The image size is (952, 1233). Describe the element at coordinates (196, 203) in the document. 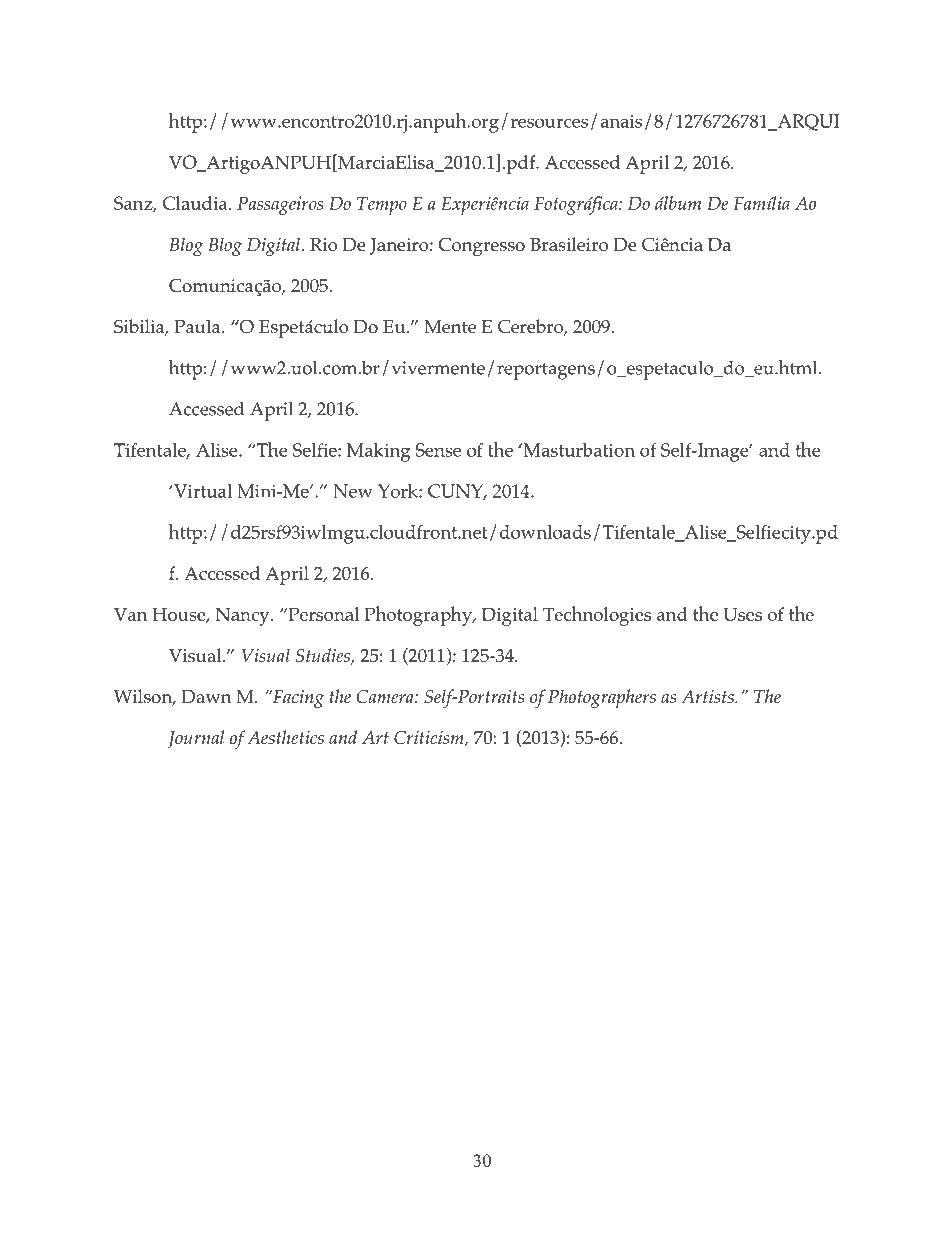

I see `Claudia` at that location.
